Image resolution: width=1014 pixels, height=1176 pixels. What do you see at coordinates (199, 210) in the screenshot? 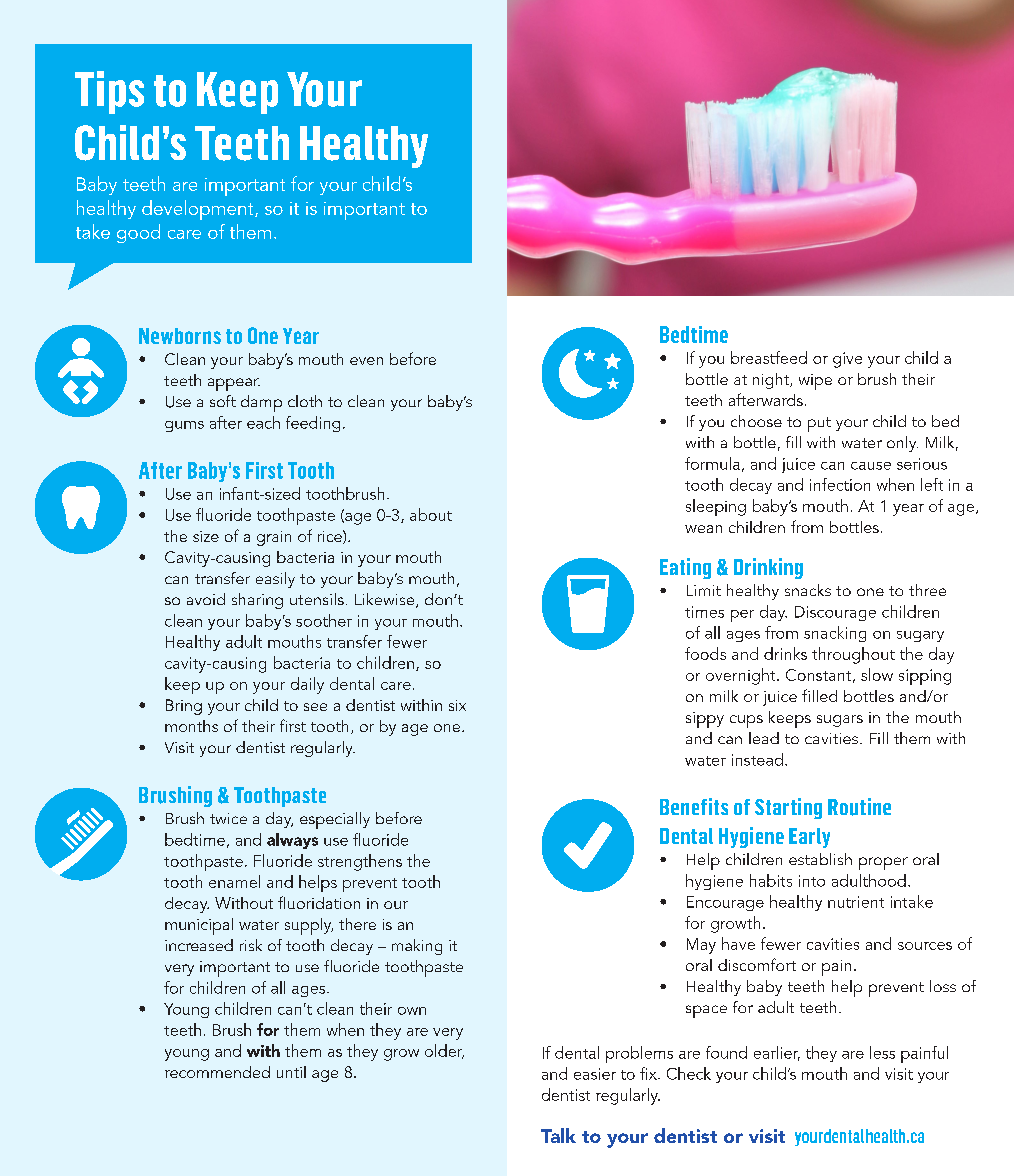
I see `development` at bounding box center [199, 210].
